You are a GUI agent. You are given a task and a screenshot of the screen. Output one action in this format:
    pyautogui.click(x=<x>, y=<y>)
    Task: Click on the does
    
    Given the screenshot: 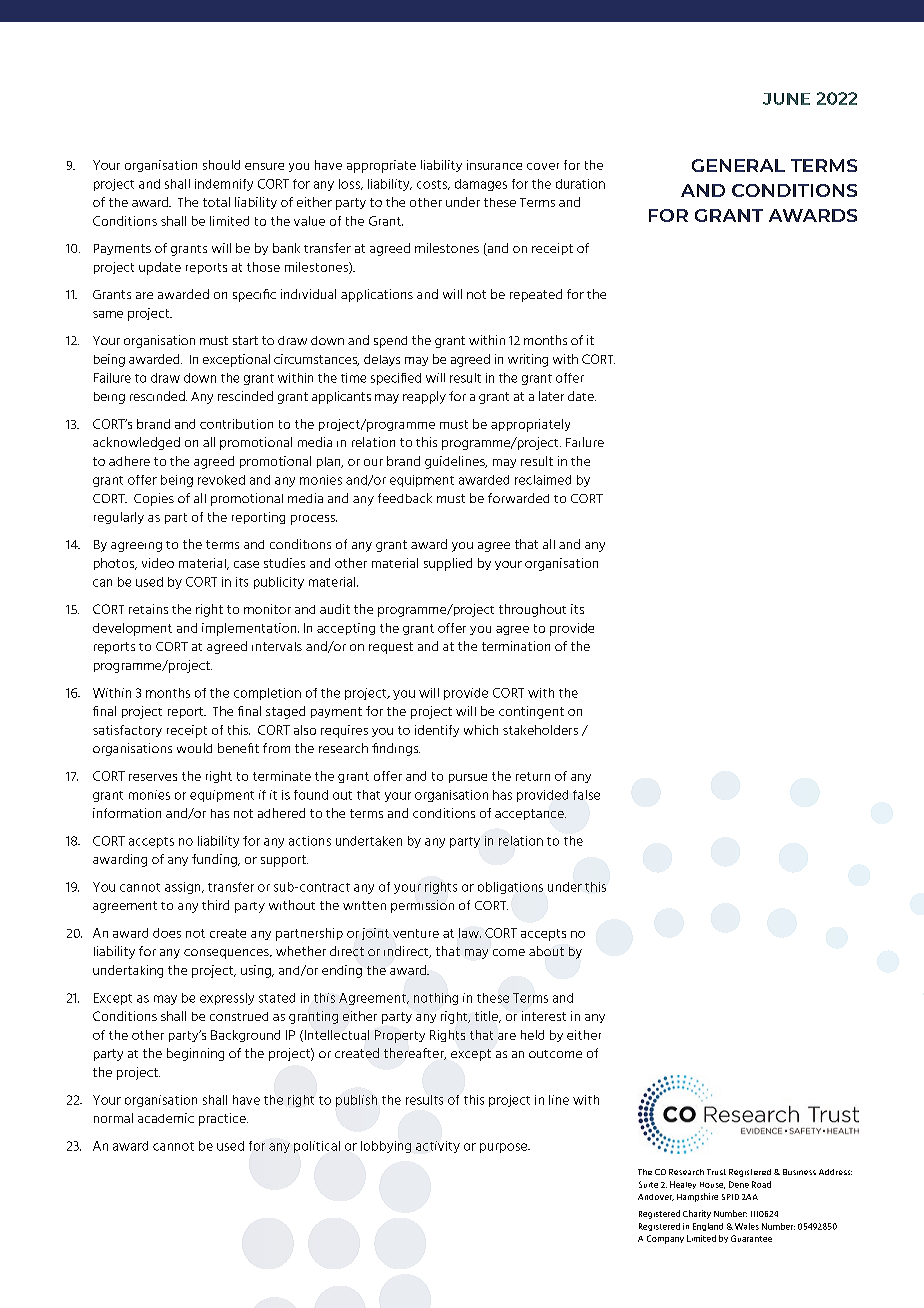 What is the action you would take?
    pyautogui.click(x=167, y=933)
